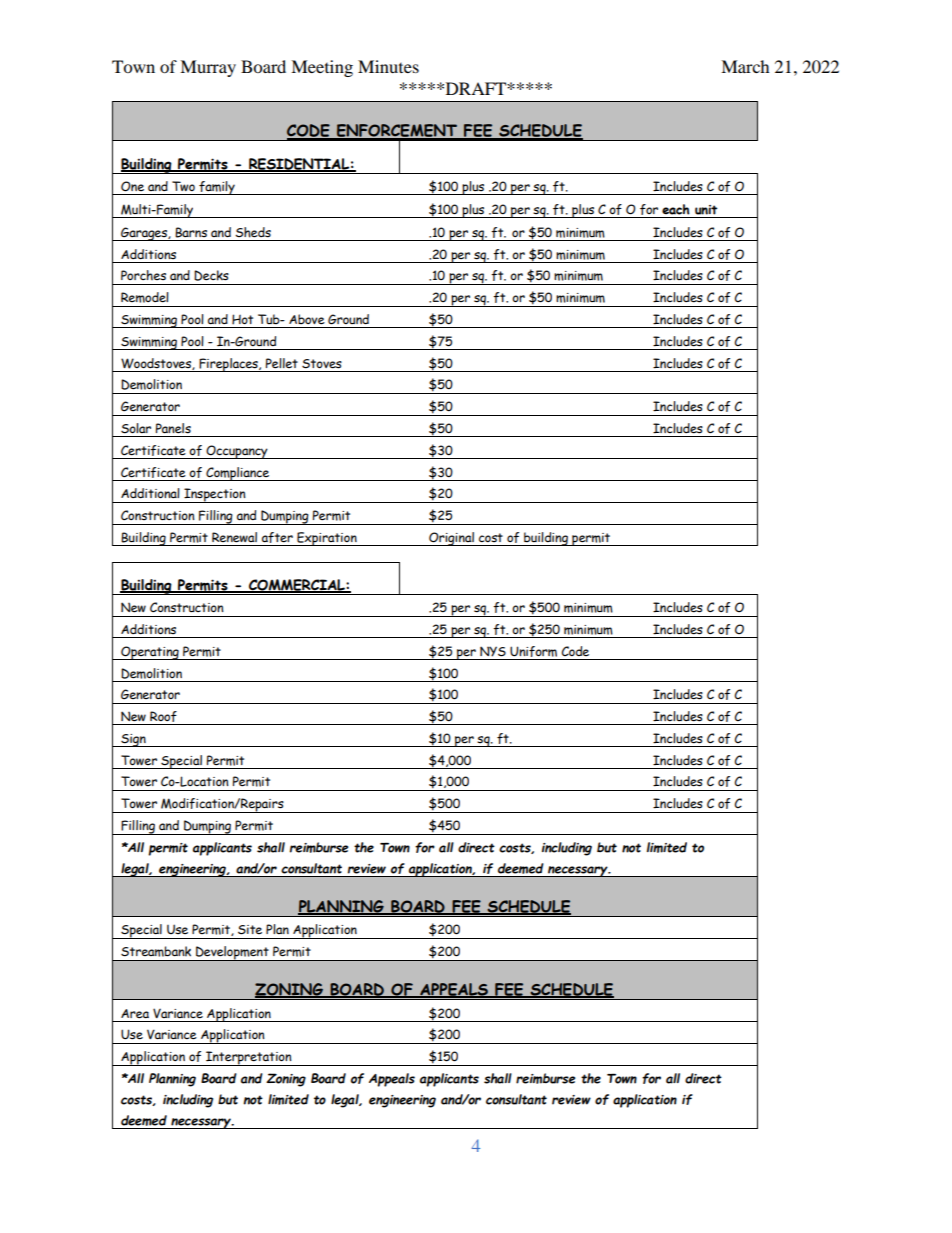 This image has height=1233, width=952. Describe the element at coordinates (745, 66) in the image. I see `March` at that location.
